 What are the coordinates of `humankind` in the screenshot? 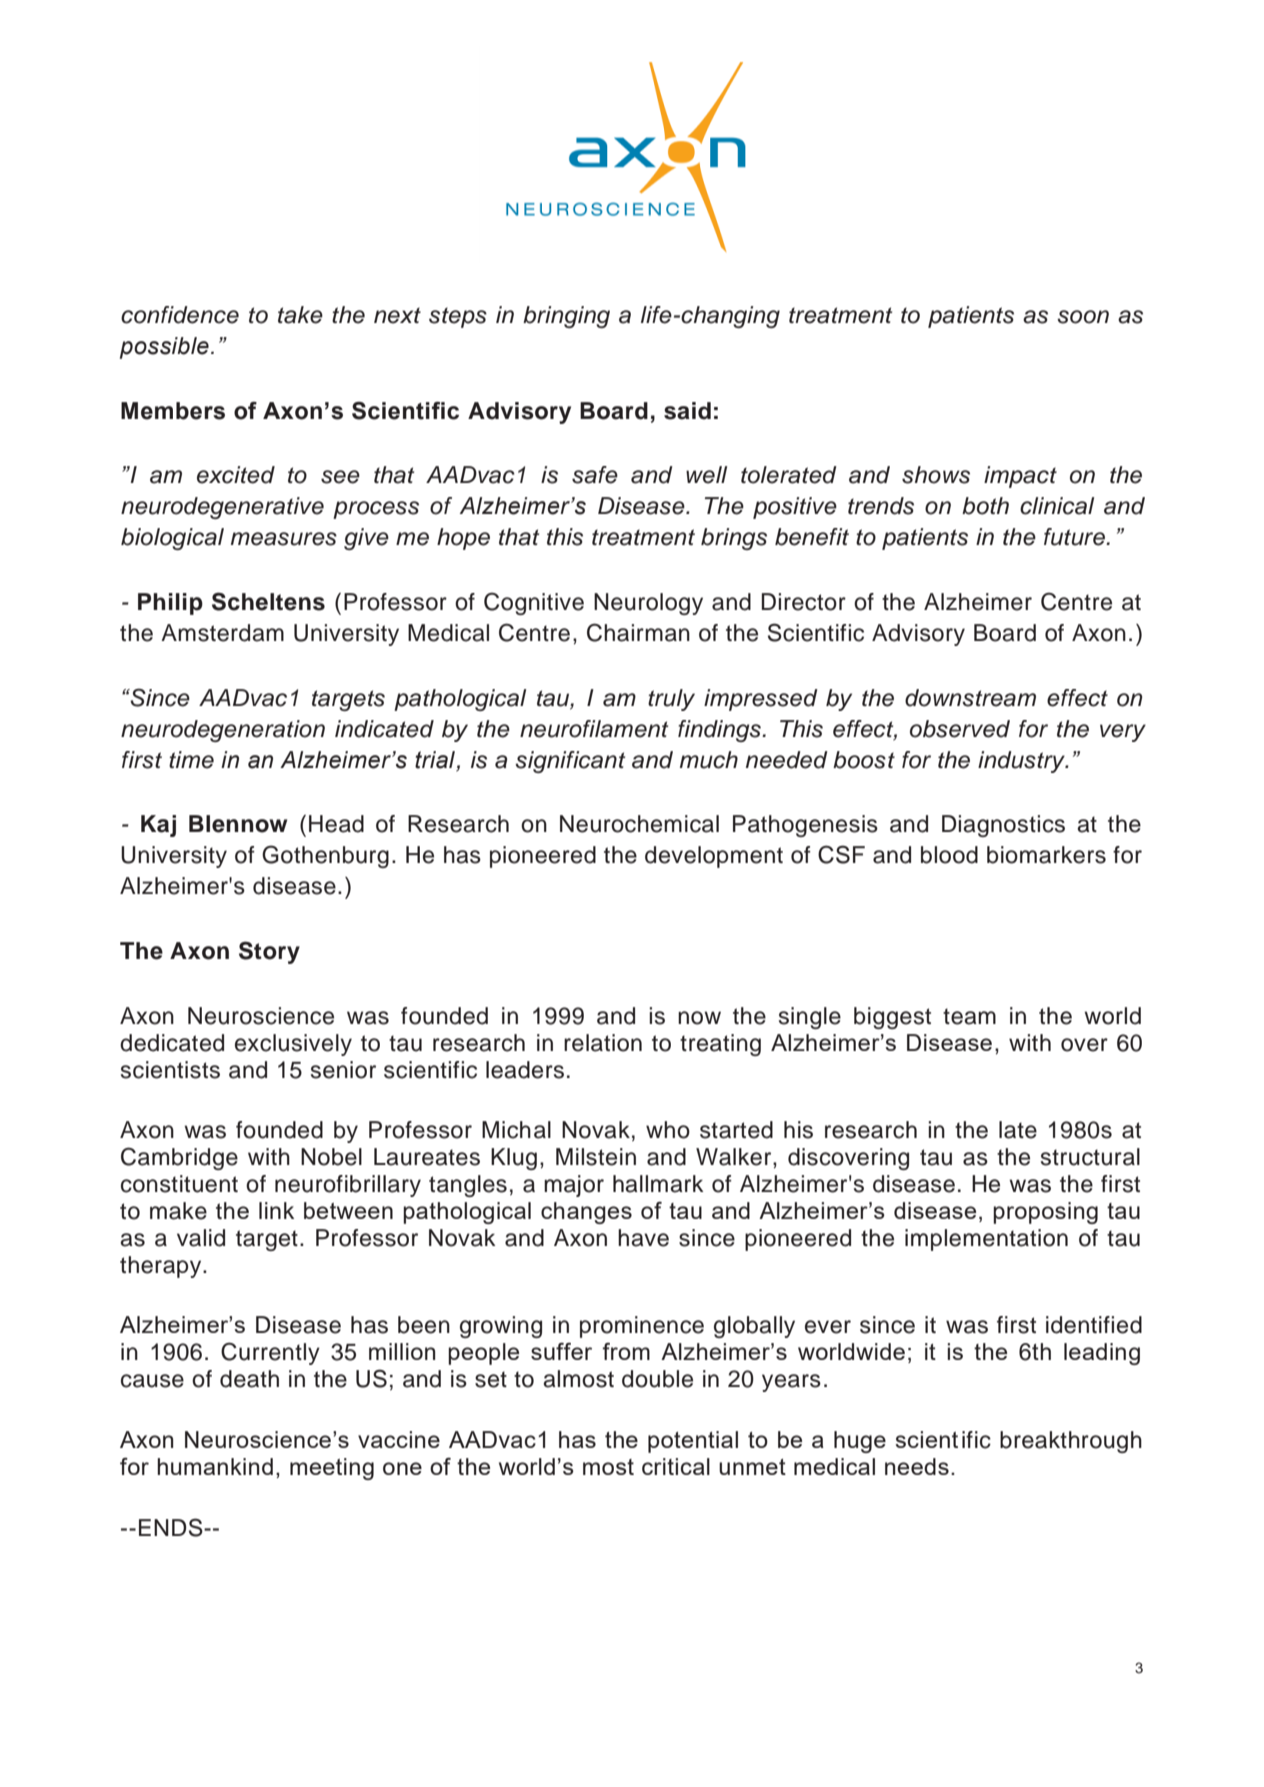 It's located at (215, 1466).
